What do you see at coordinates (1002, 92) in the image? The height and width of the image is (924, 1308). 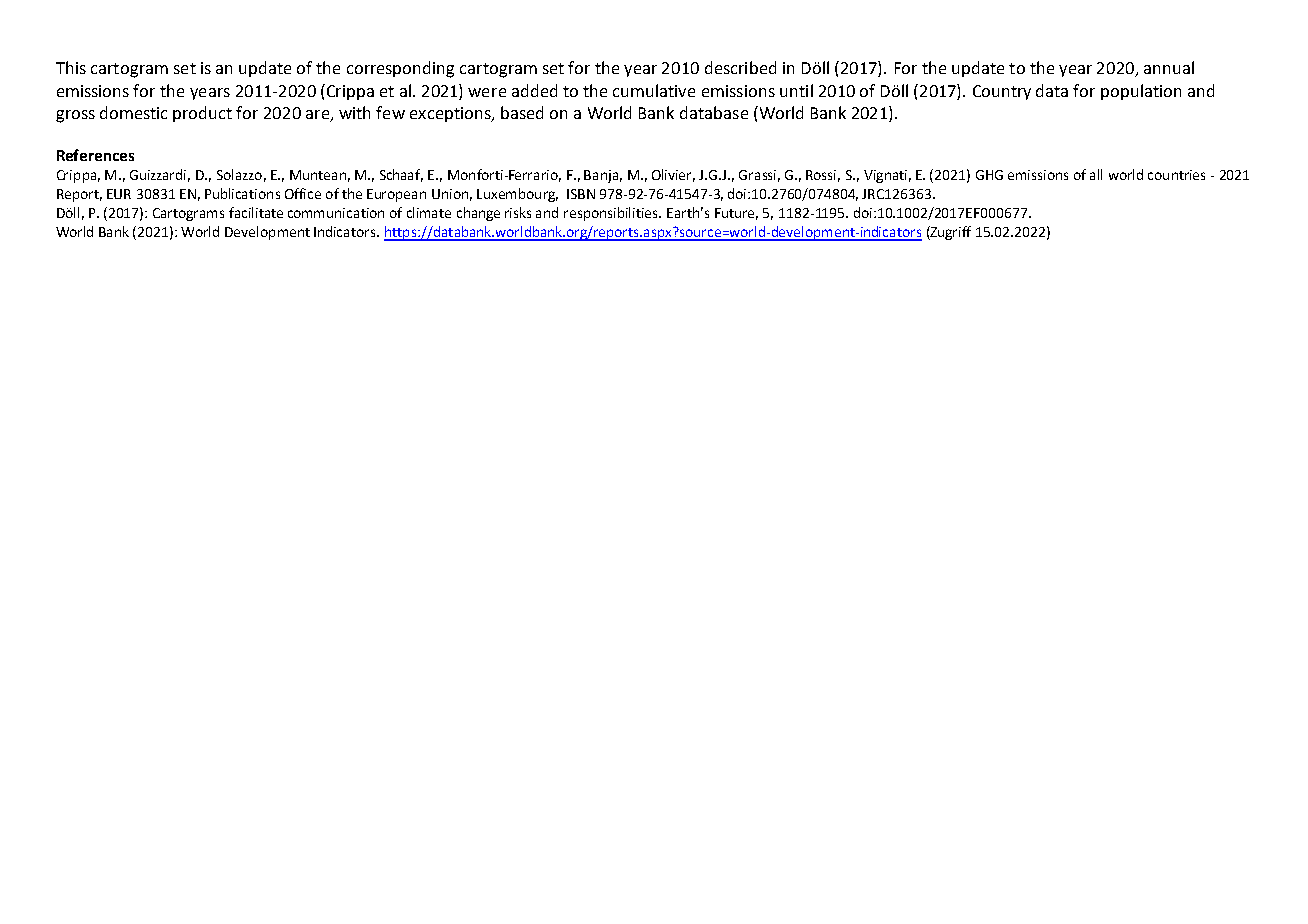 I see `Country` at bounding box center [1002, 92].
